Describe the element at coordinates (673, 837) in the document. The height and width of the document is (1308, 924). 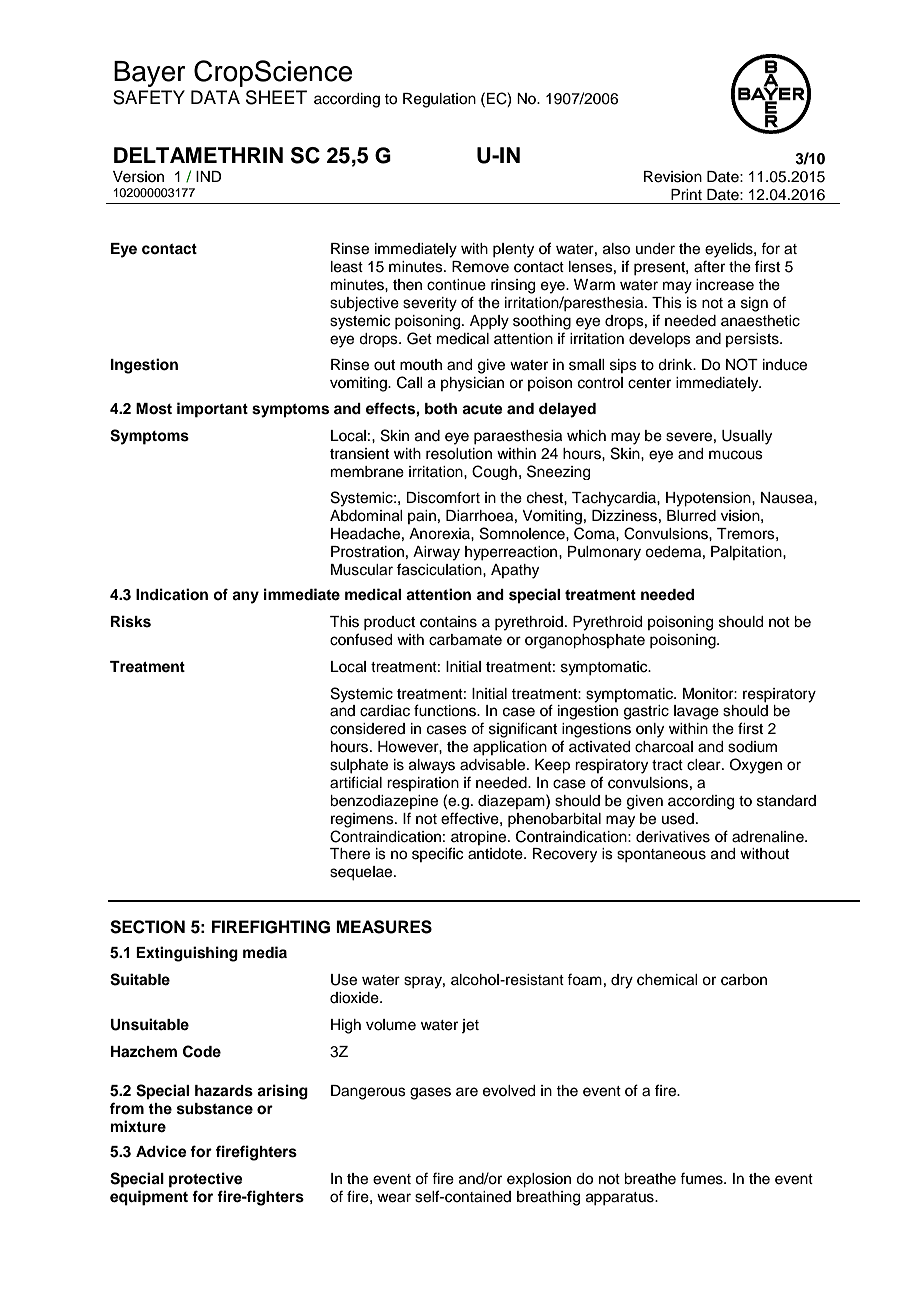
I see `derivatives` at that location.
